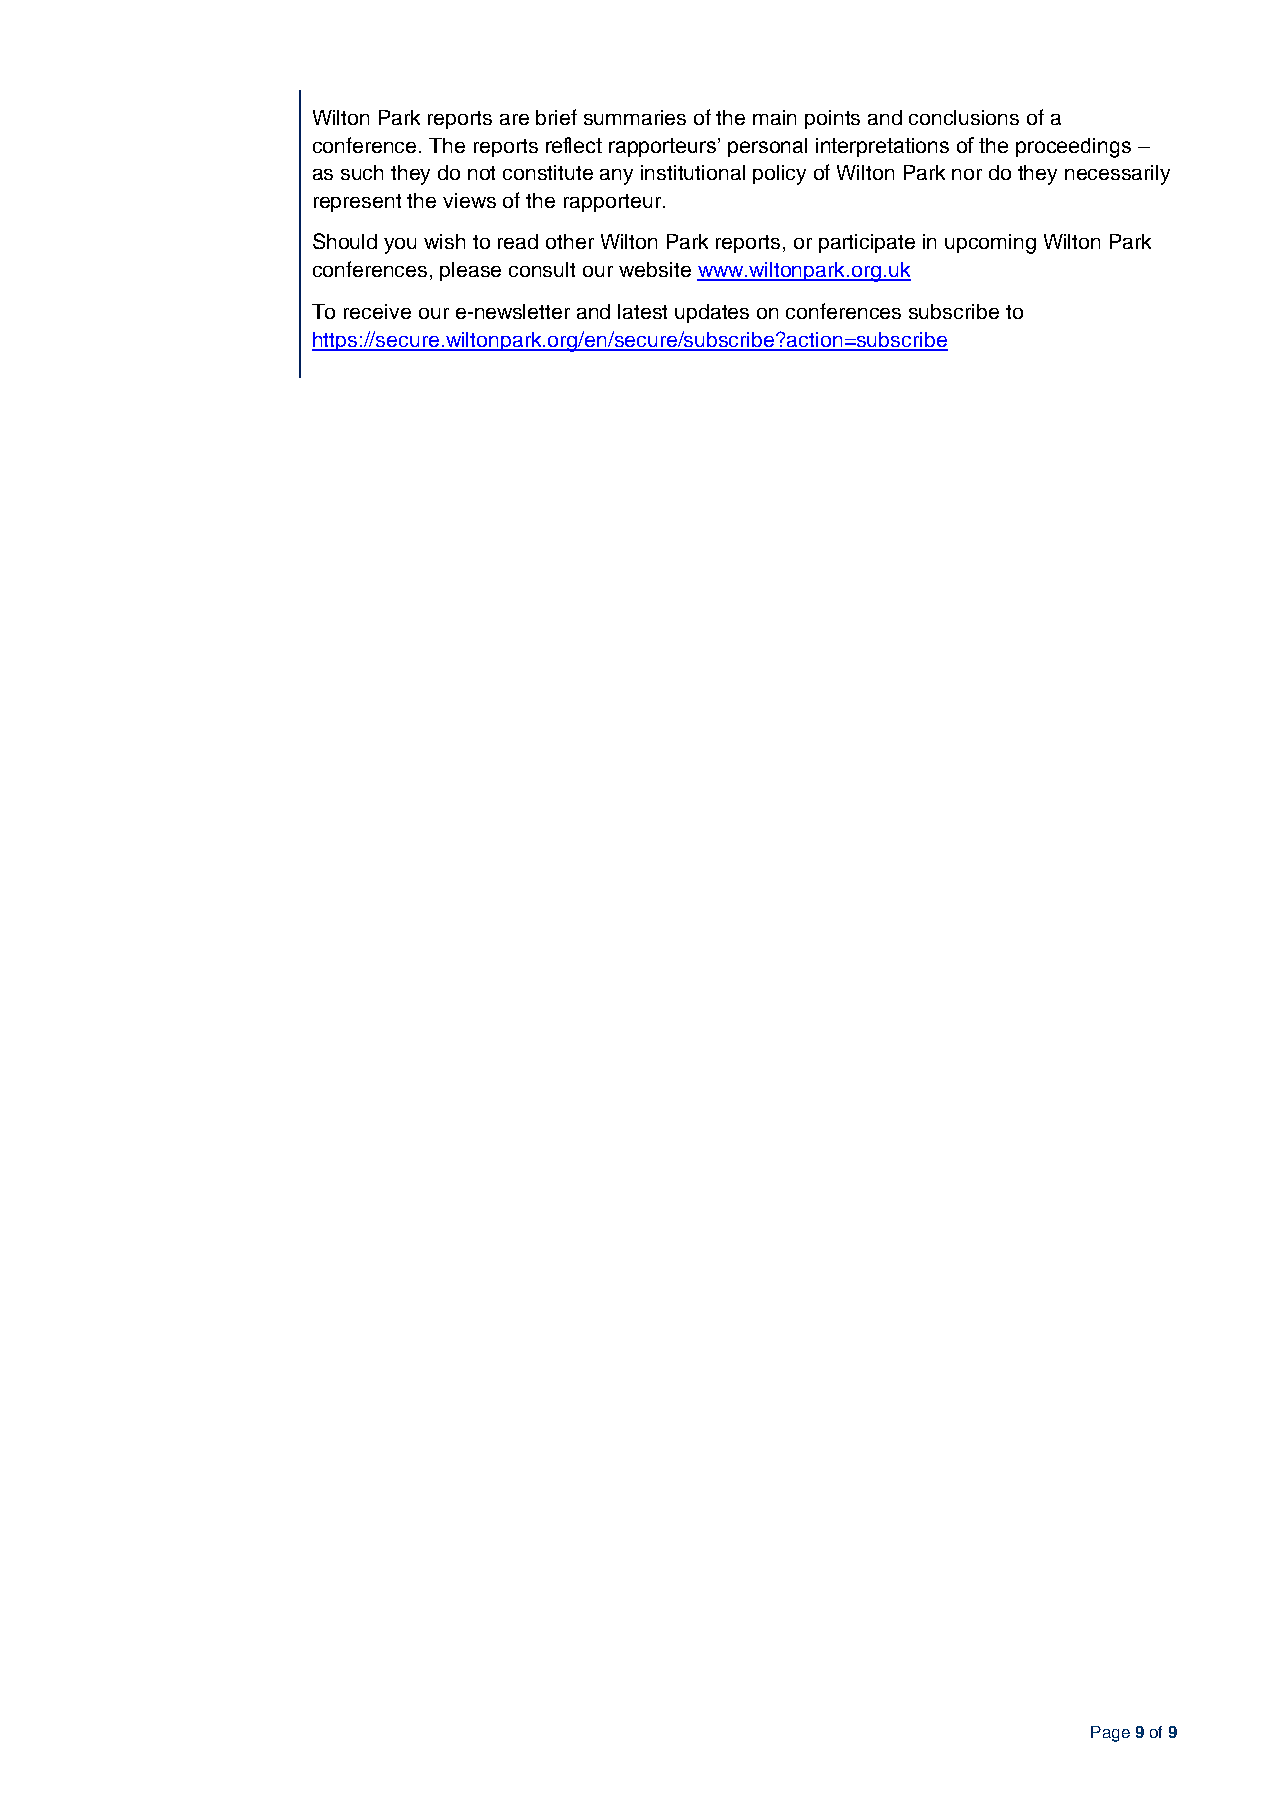 This screenshot has width=1268, height=1794. Describe the element at coordinates (642, 311) in the screenshot. I see `latest` at that location.
